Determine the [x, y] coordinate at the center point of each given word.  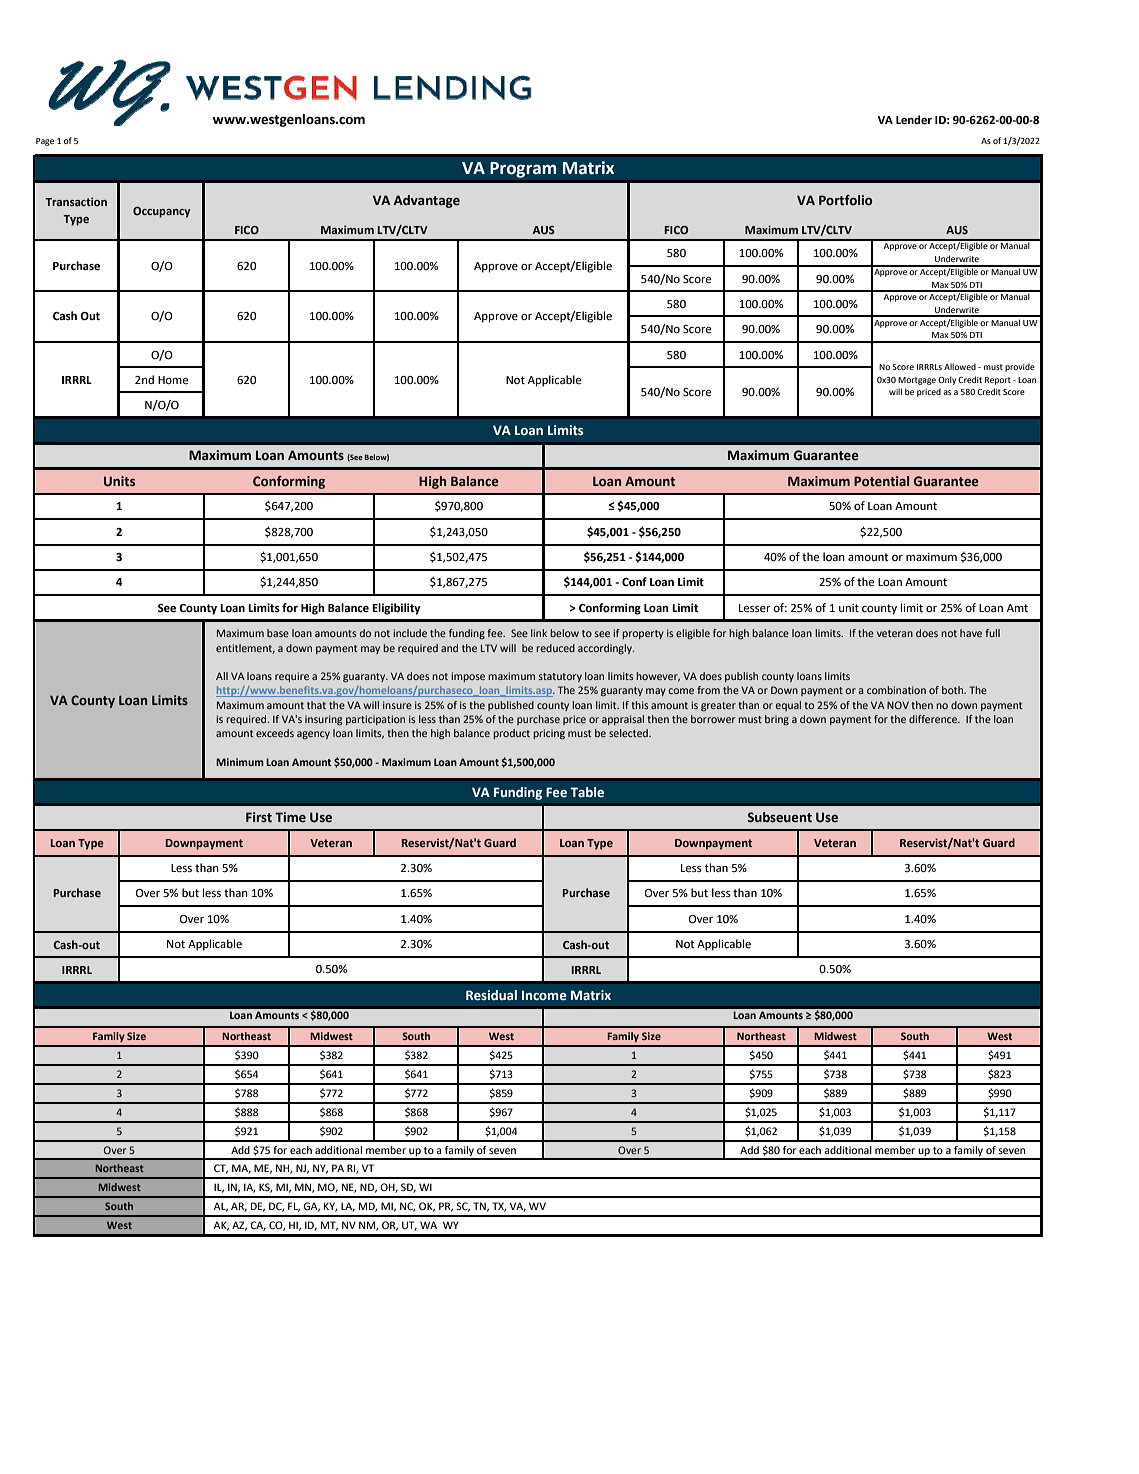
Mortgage [917, 381]
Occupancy [162, 212]
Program [523, 170]
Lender [914, 120]
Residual [491, 995]
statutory [560, 677]
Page [45, 142]
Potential [881, 481]
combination [896, 690]
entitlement [245, 649]
